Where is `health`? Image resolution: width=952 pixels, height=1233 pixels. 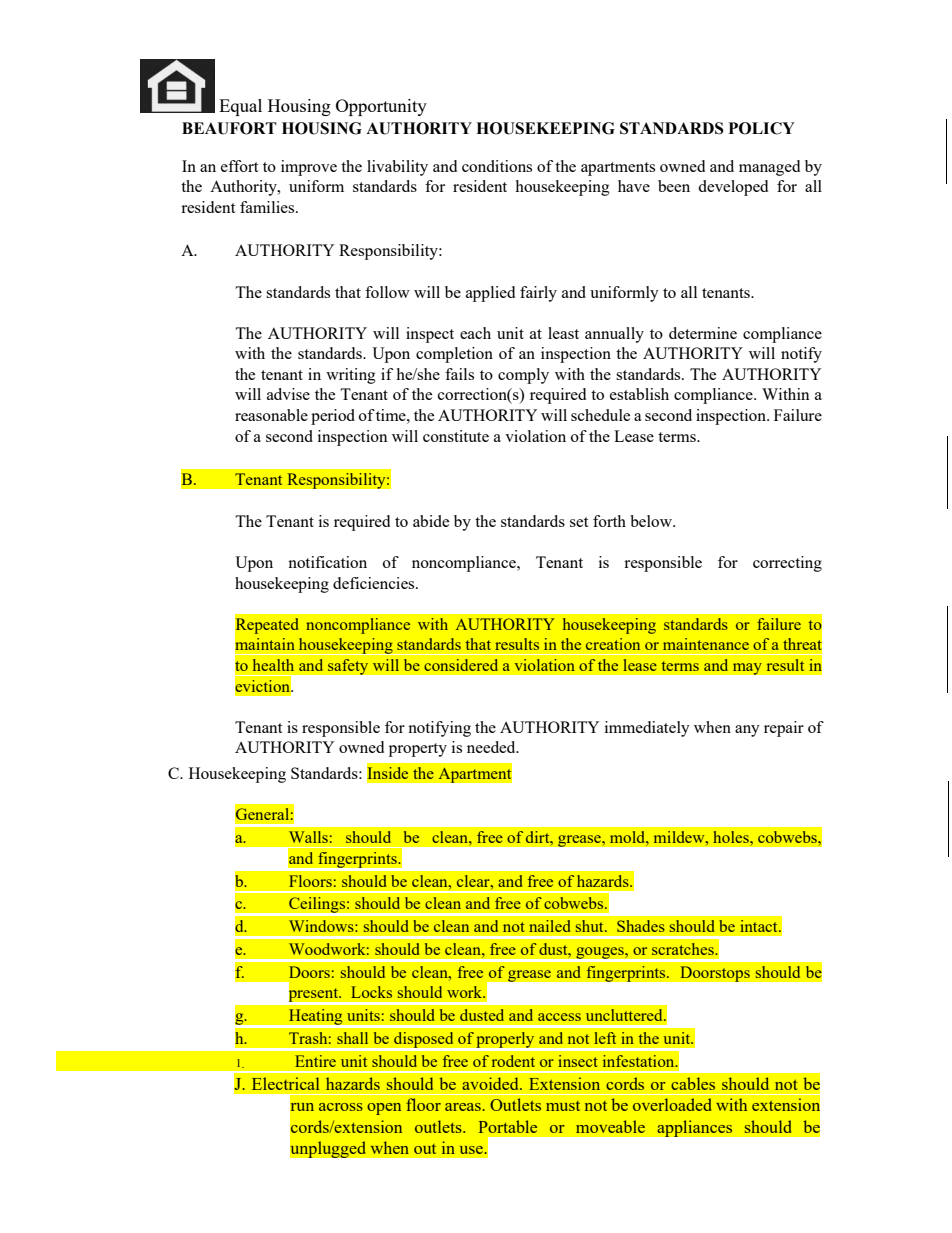 health is located at coordinates (273, 665).
